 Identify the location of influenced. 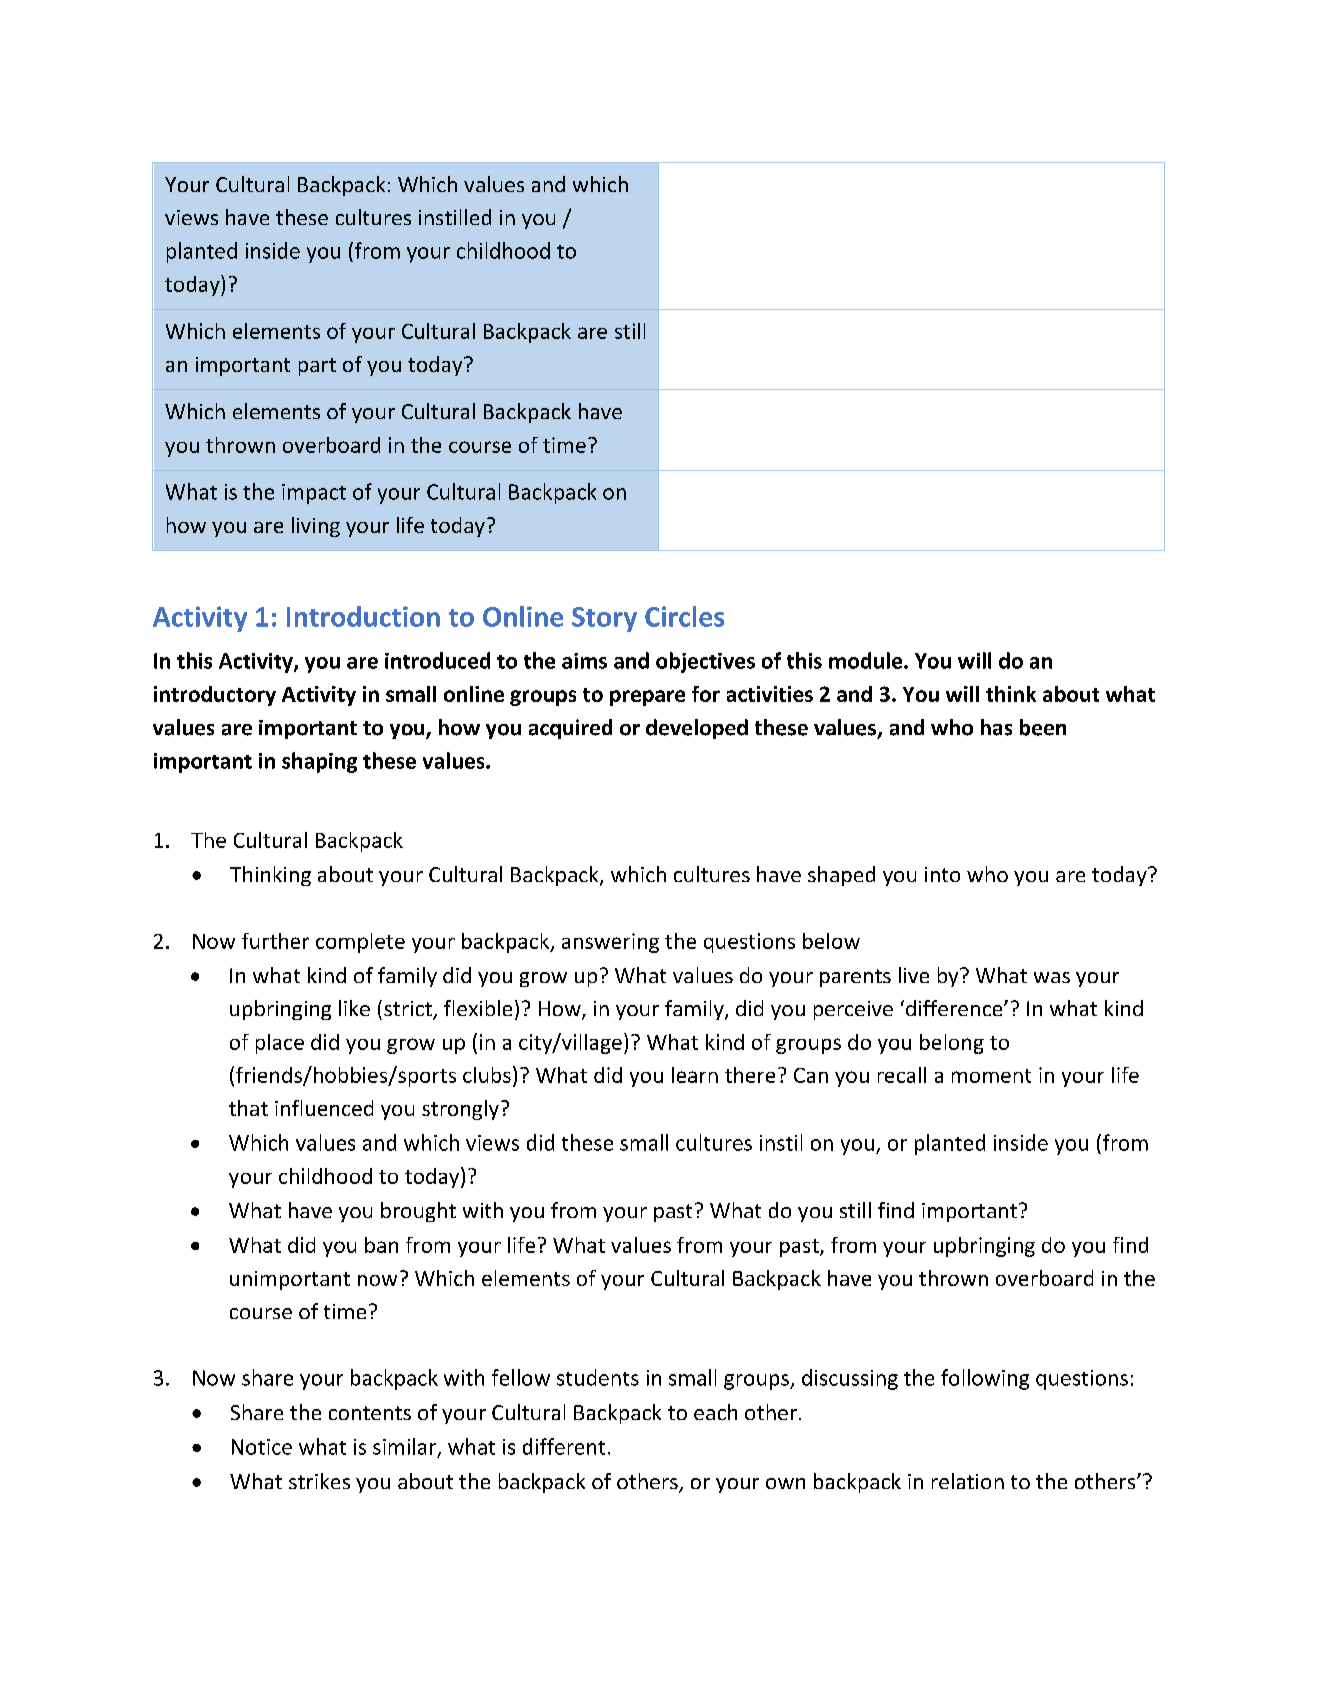
(324, 1108).
